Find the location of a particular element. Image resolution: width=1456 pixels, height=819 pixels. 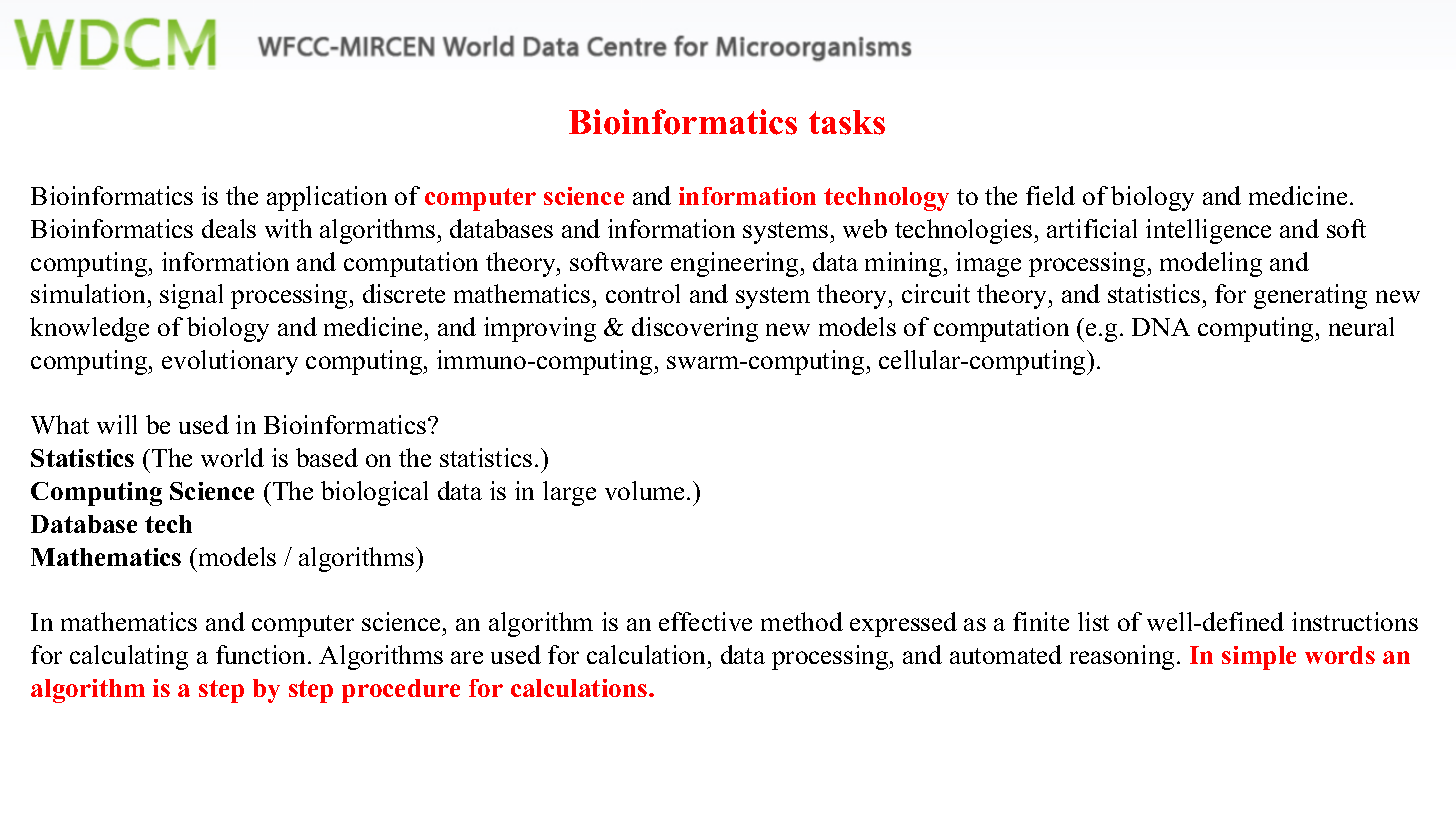

biological is located at coordinates (374, 493).
